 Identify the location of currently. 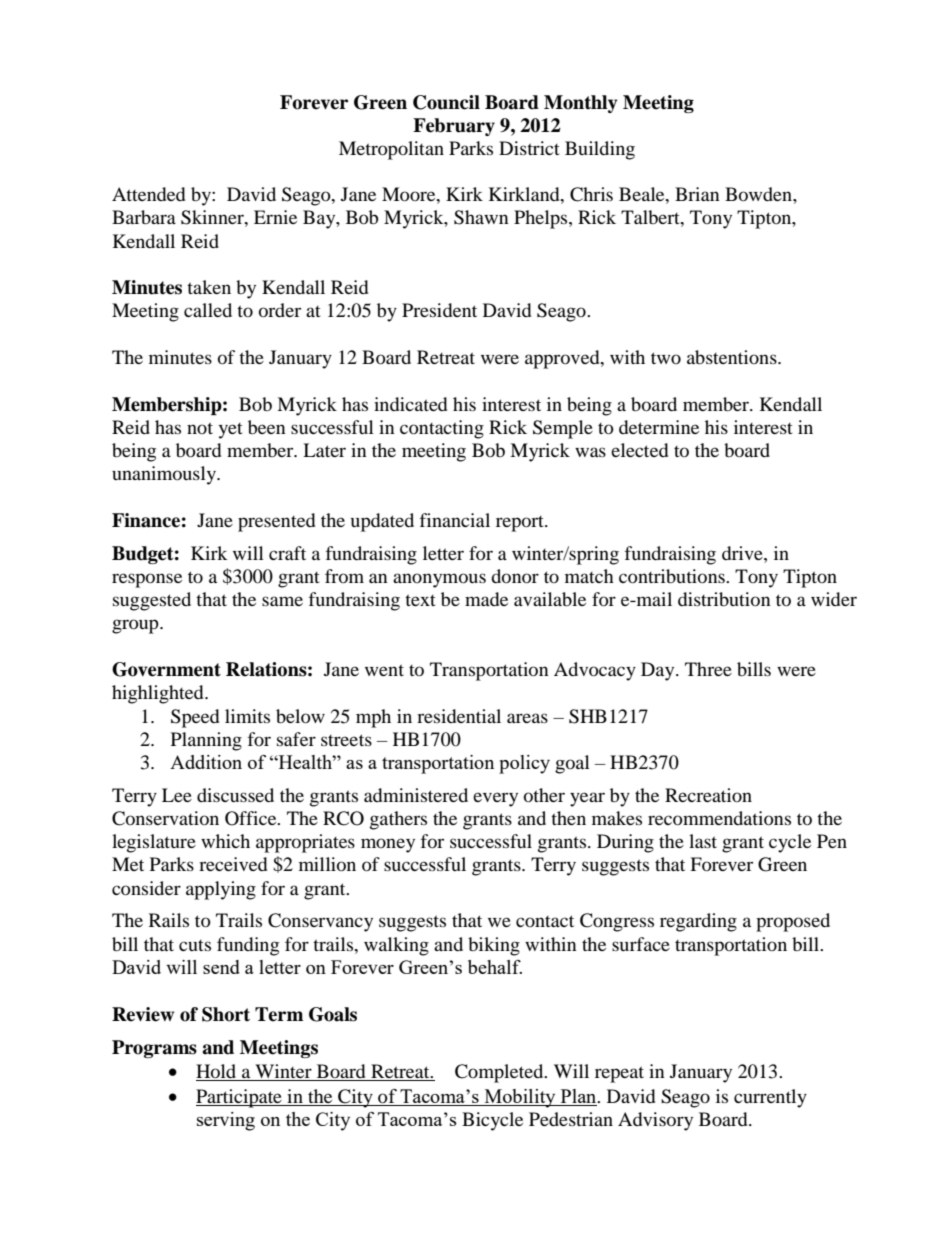
(770, 1098).
